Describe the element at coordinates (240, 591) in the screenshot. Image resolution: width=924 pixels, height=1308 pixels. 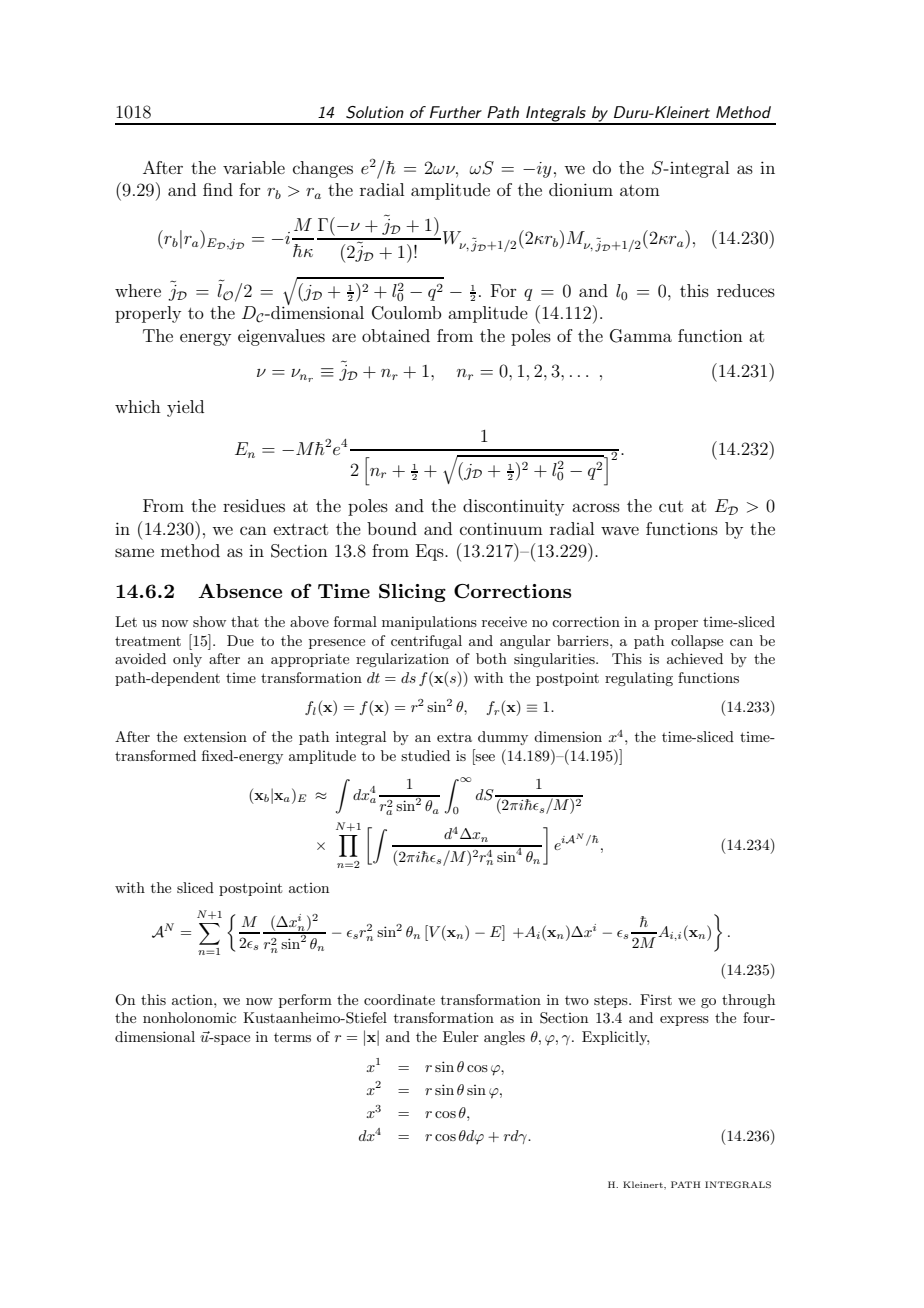
I see `Absence` at that location.
